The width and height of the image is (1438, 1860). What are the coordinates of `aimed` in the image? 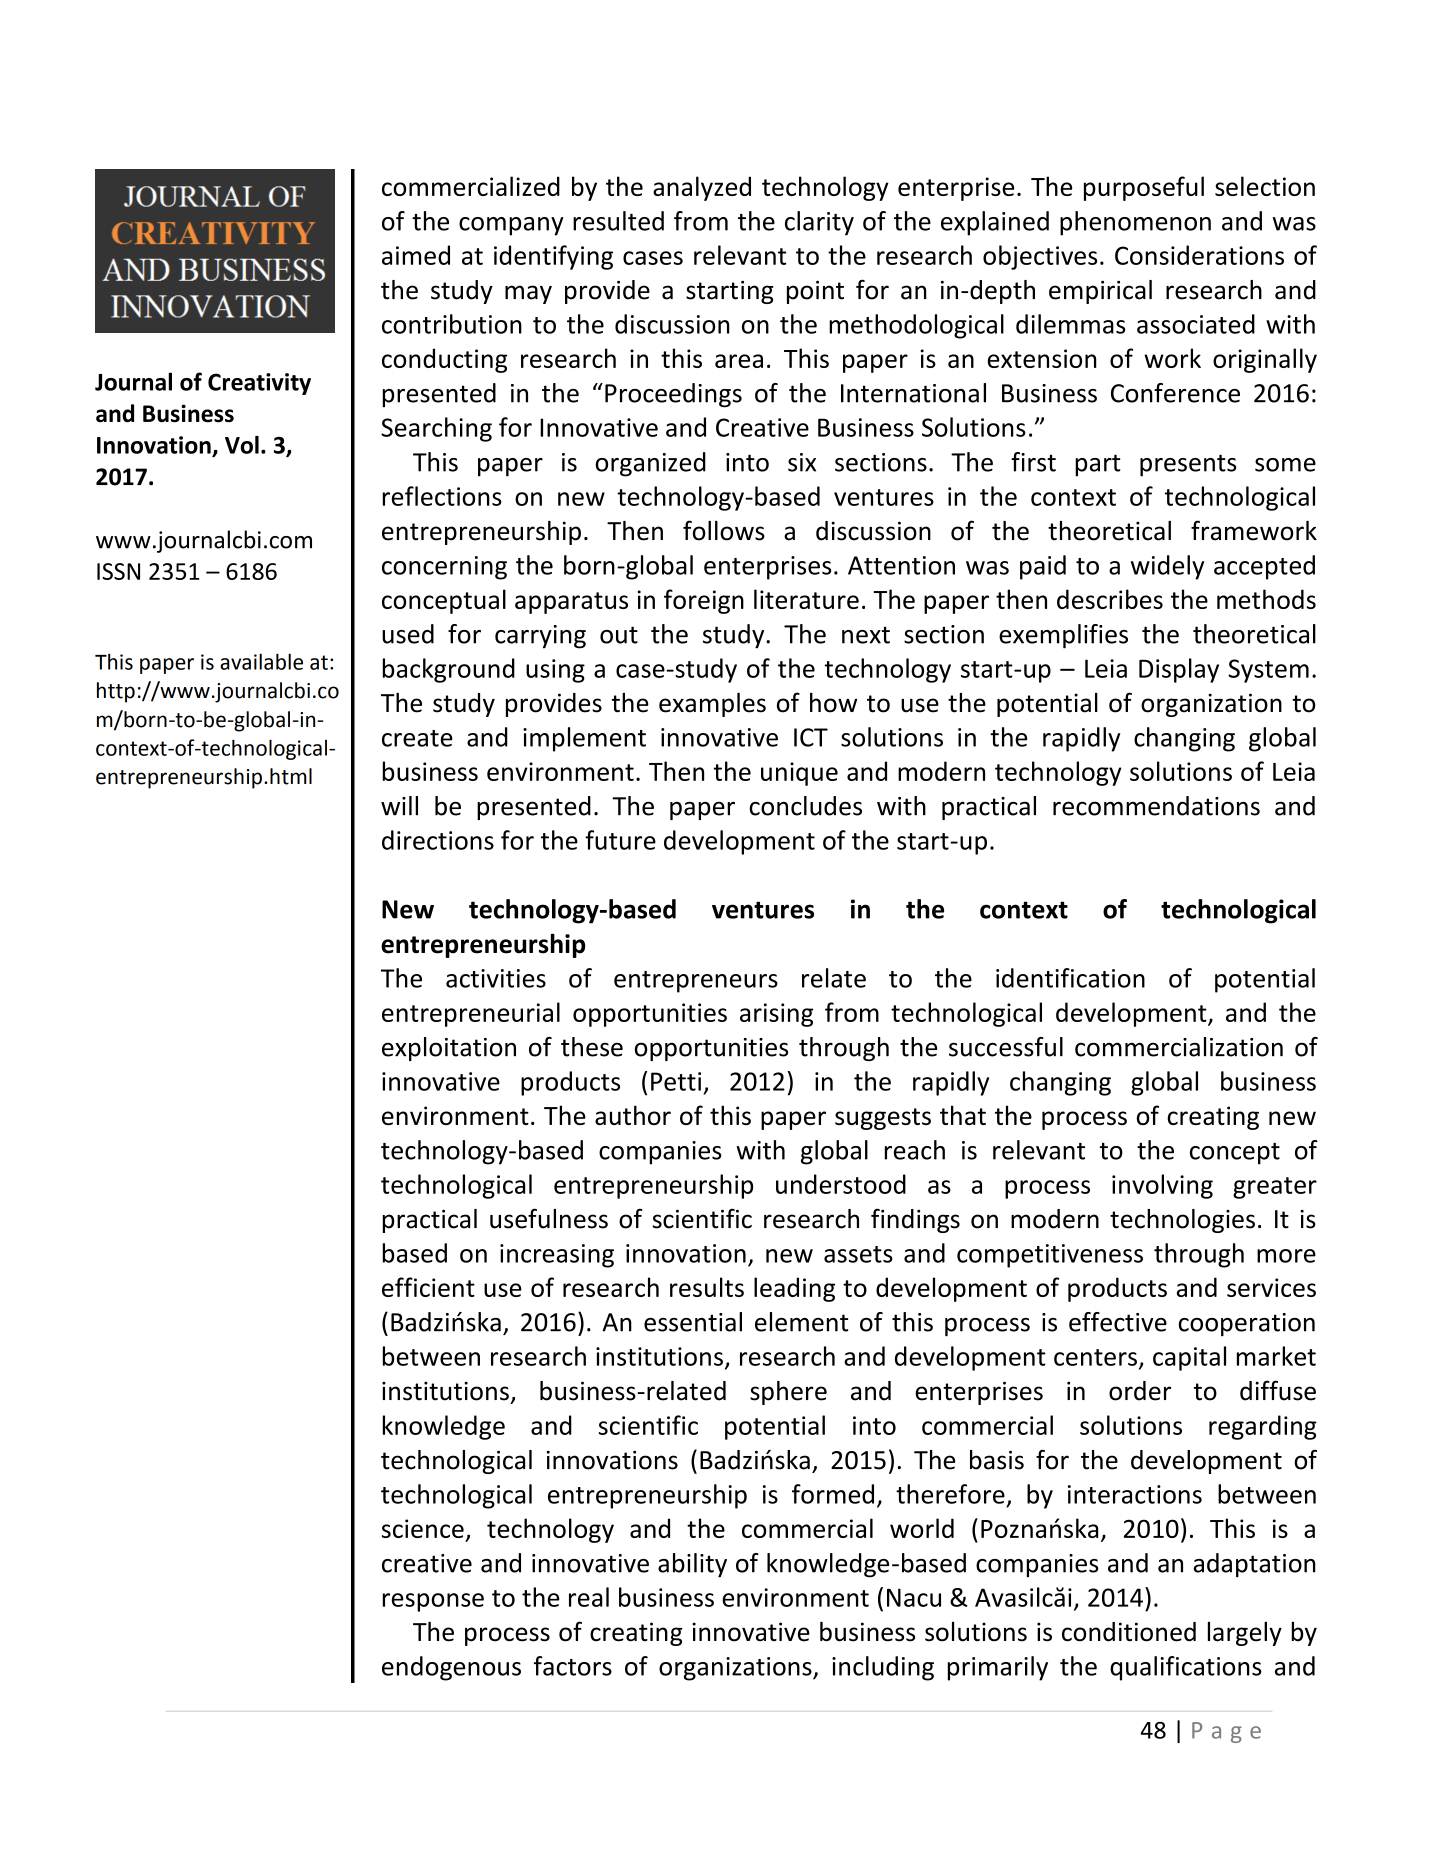 It's located at (416, 255).
